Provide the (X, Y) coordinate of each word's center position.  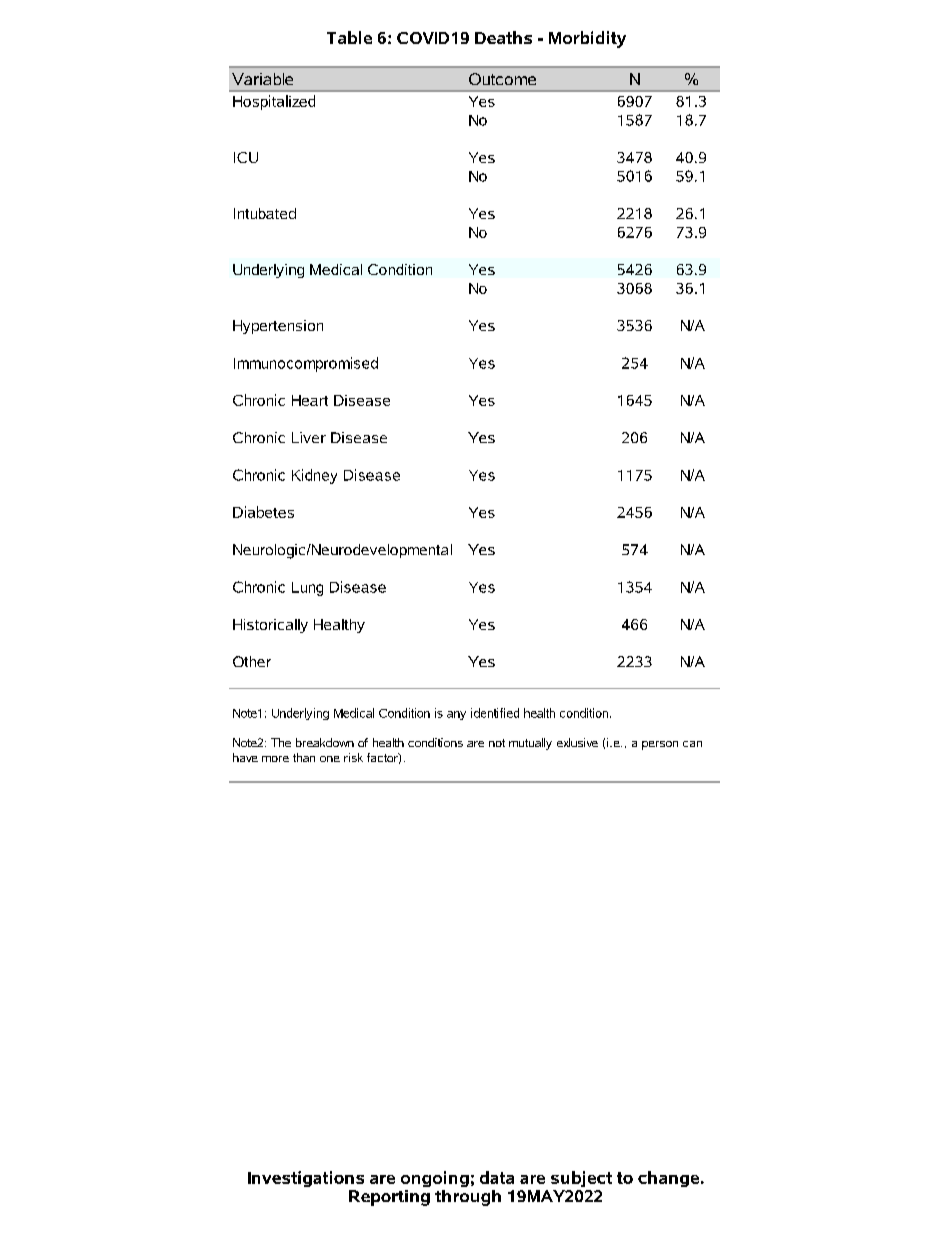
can (692, 744)
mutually (530, 744)
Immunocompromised (306, 364)
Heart (310, 400)
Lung (307, 589)
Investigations (306, 1179)
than (304, 757)
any (456, 715)
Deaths (503, 37)
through (468, 1198)
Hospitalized (274, 102)
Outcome (502, 79)
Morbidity (587, 39)
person (660, 745)
